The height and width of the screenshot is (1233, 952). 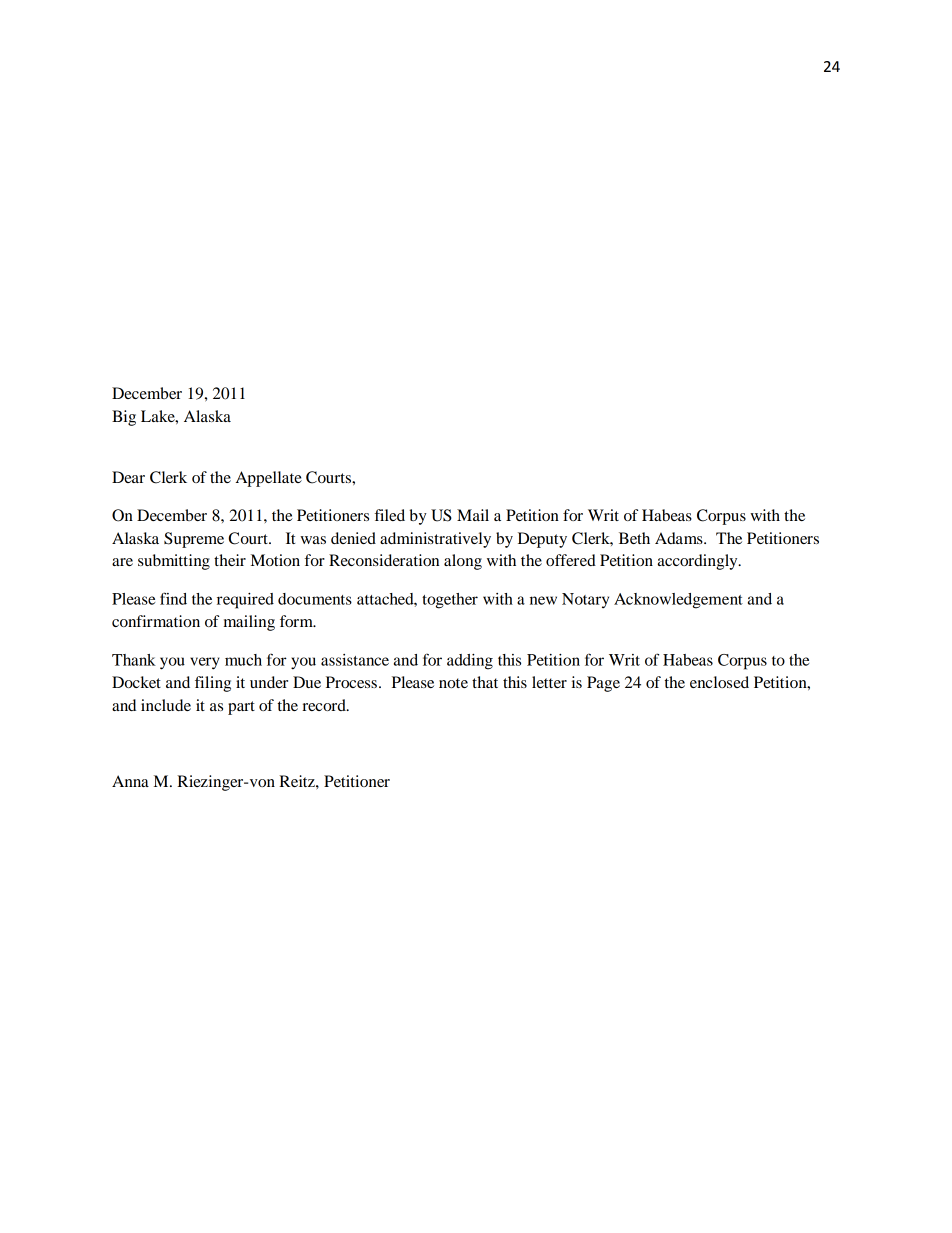 What do you see at coordinates (603, 684) in the screenshot?
I see `Page` at bounding box center [603, 684].
